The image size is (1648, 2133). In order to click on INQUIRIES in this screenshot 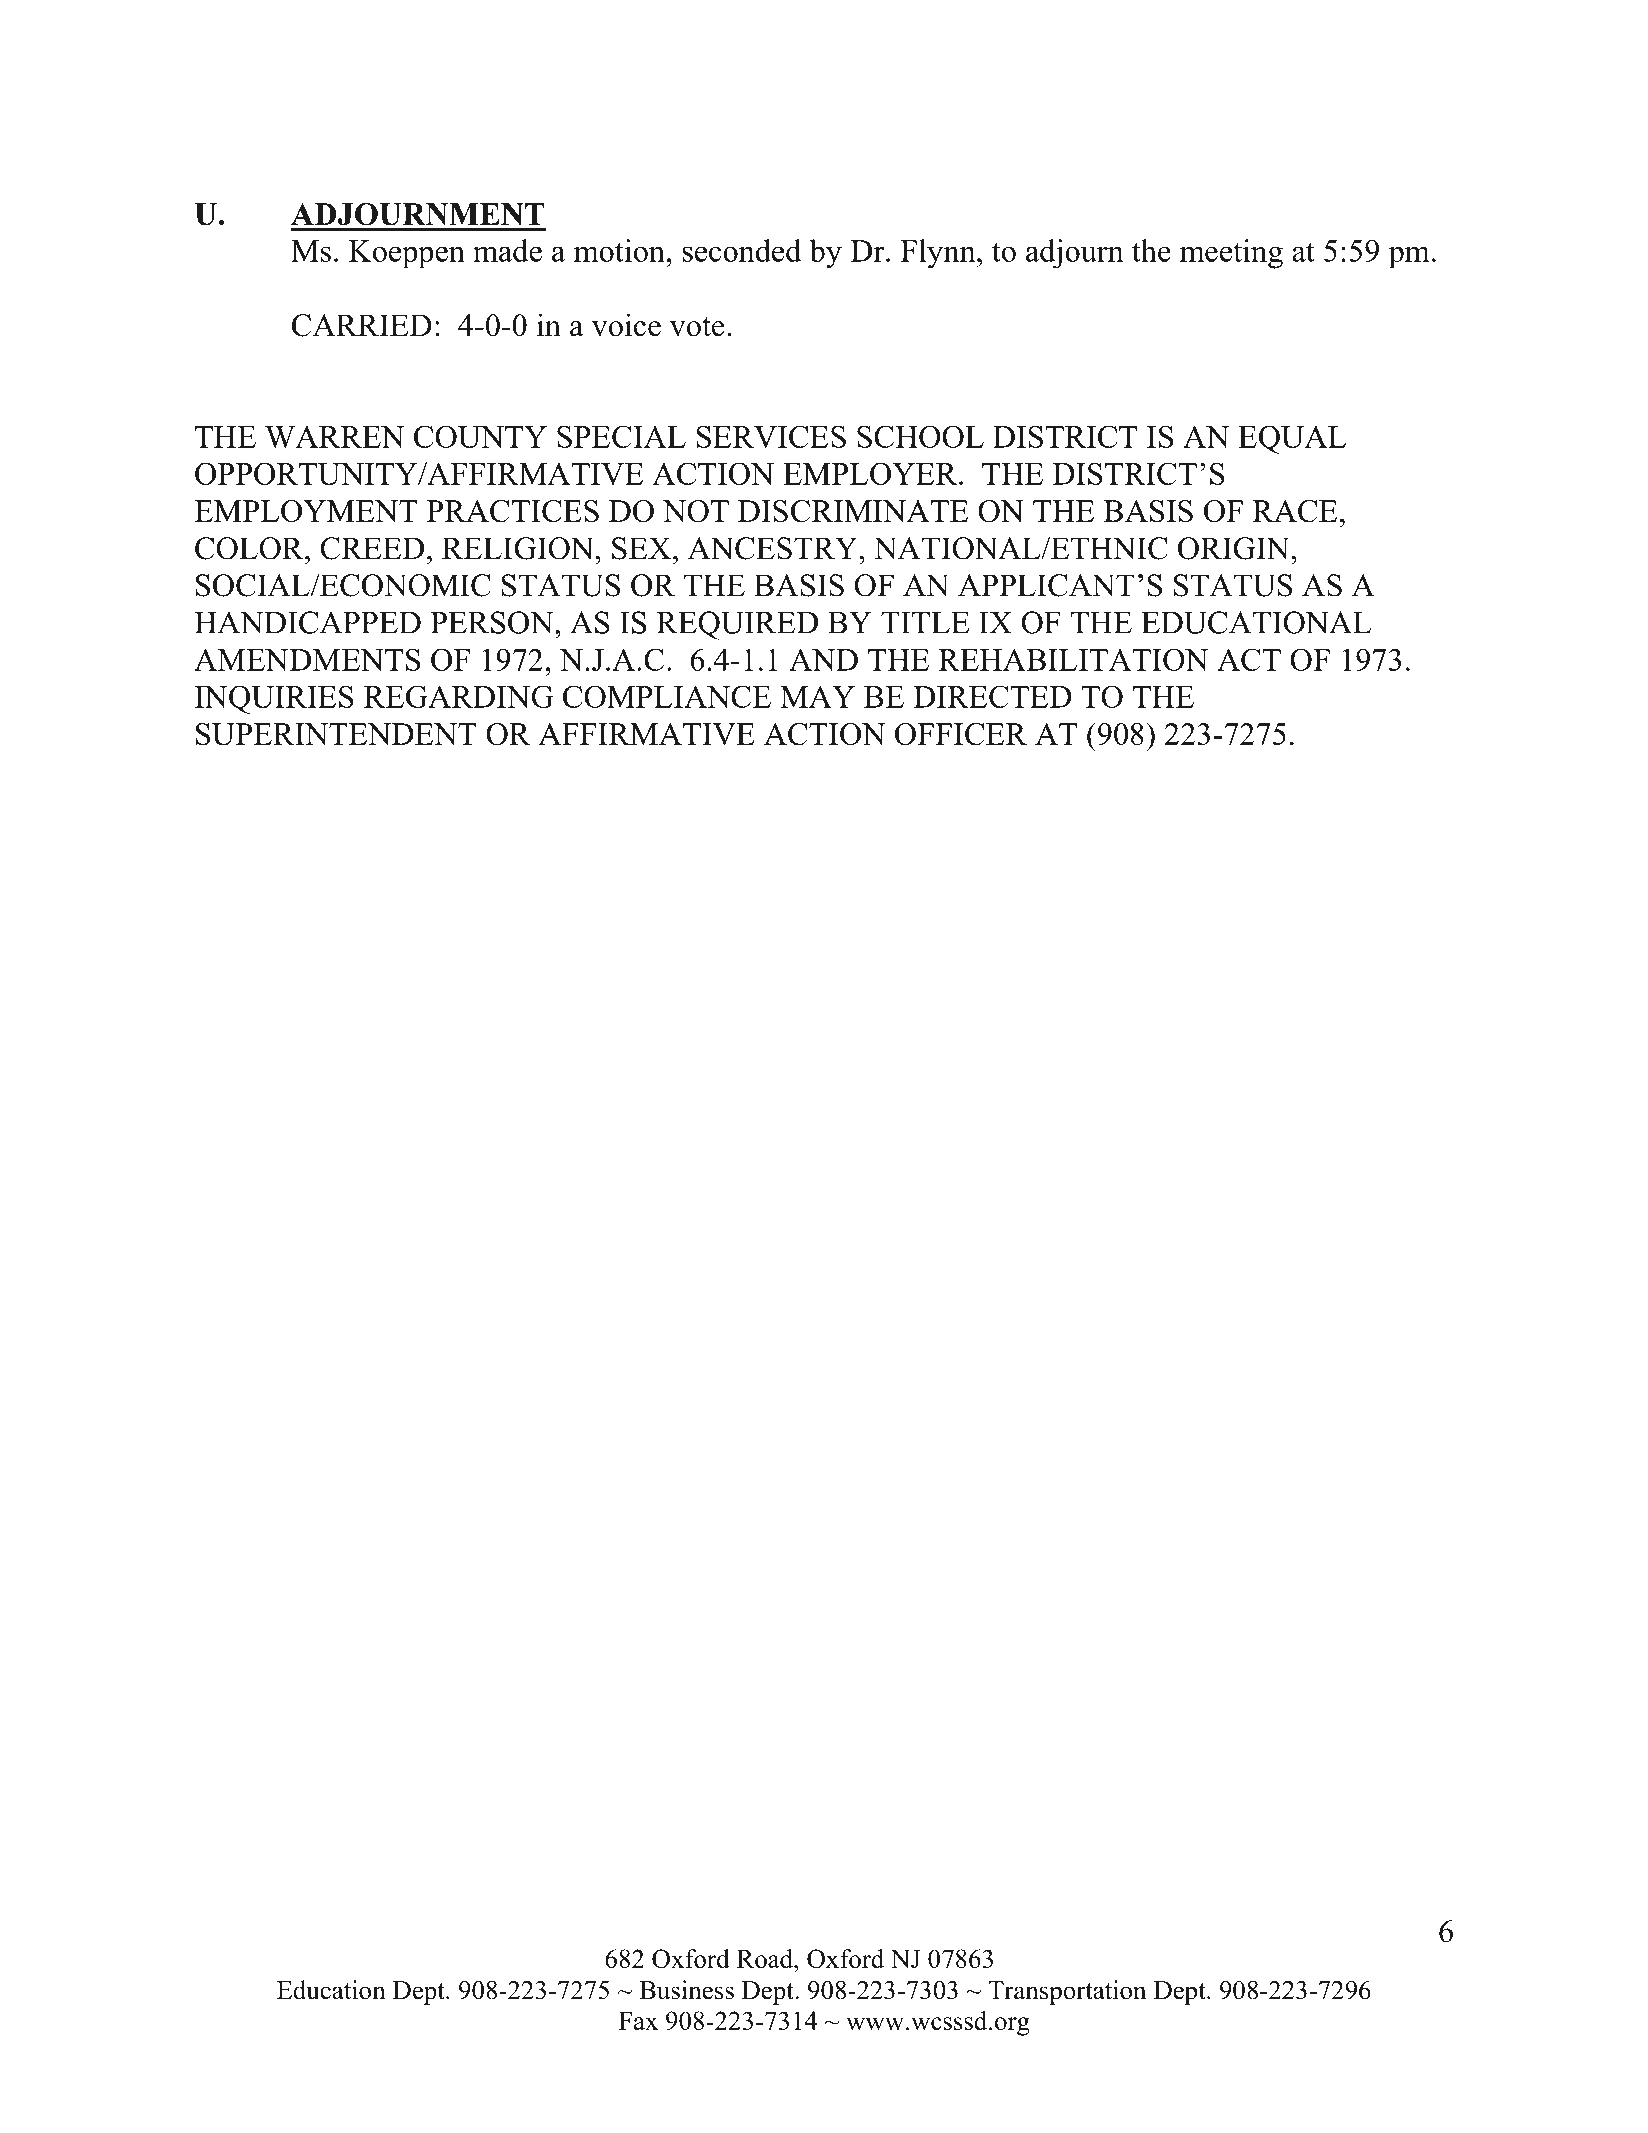, I will do `click(274, 699)`.
